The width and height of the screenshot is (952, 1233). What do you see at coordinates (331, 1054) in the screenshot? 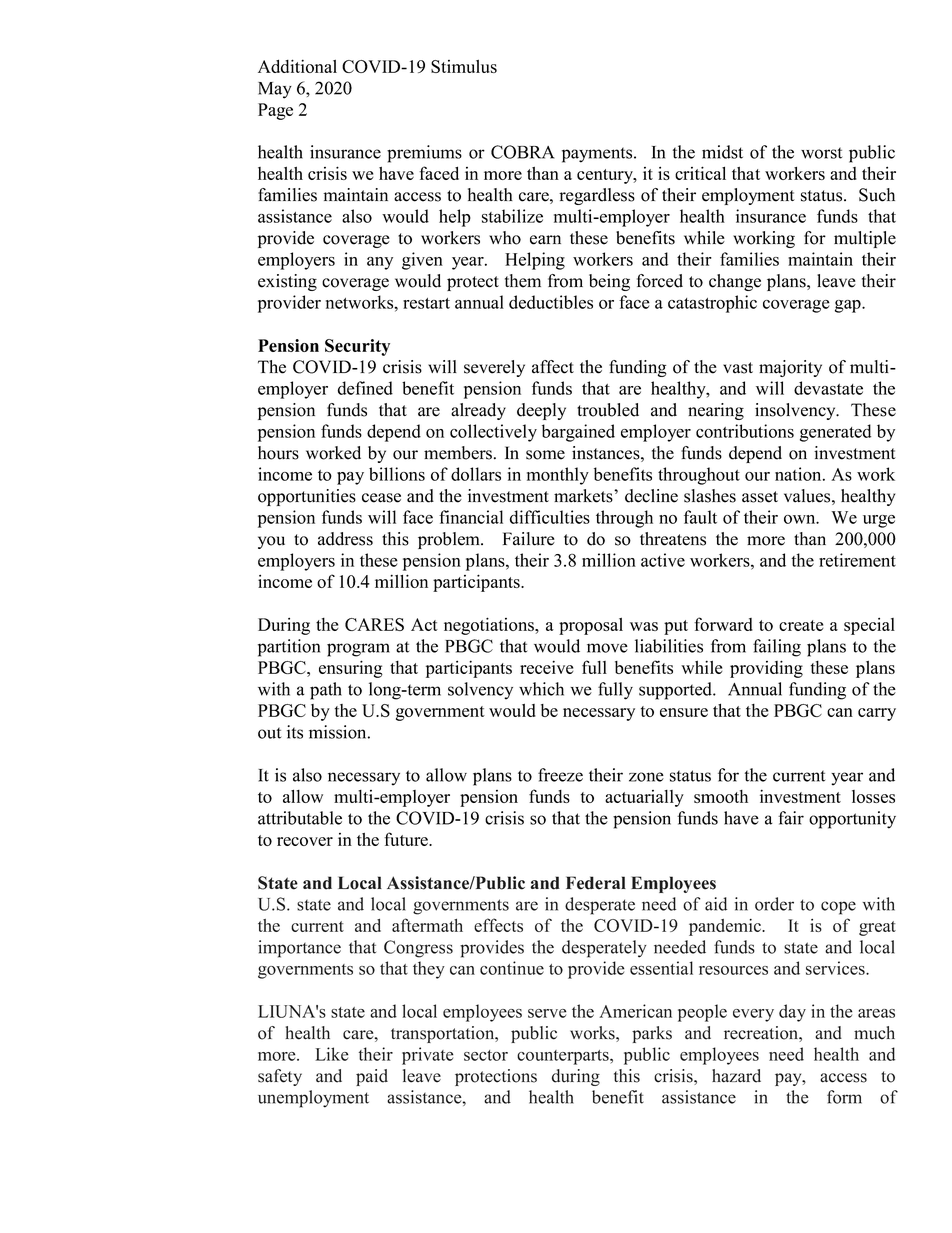
I see `Like` at bounding box center [331, 1054].
